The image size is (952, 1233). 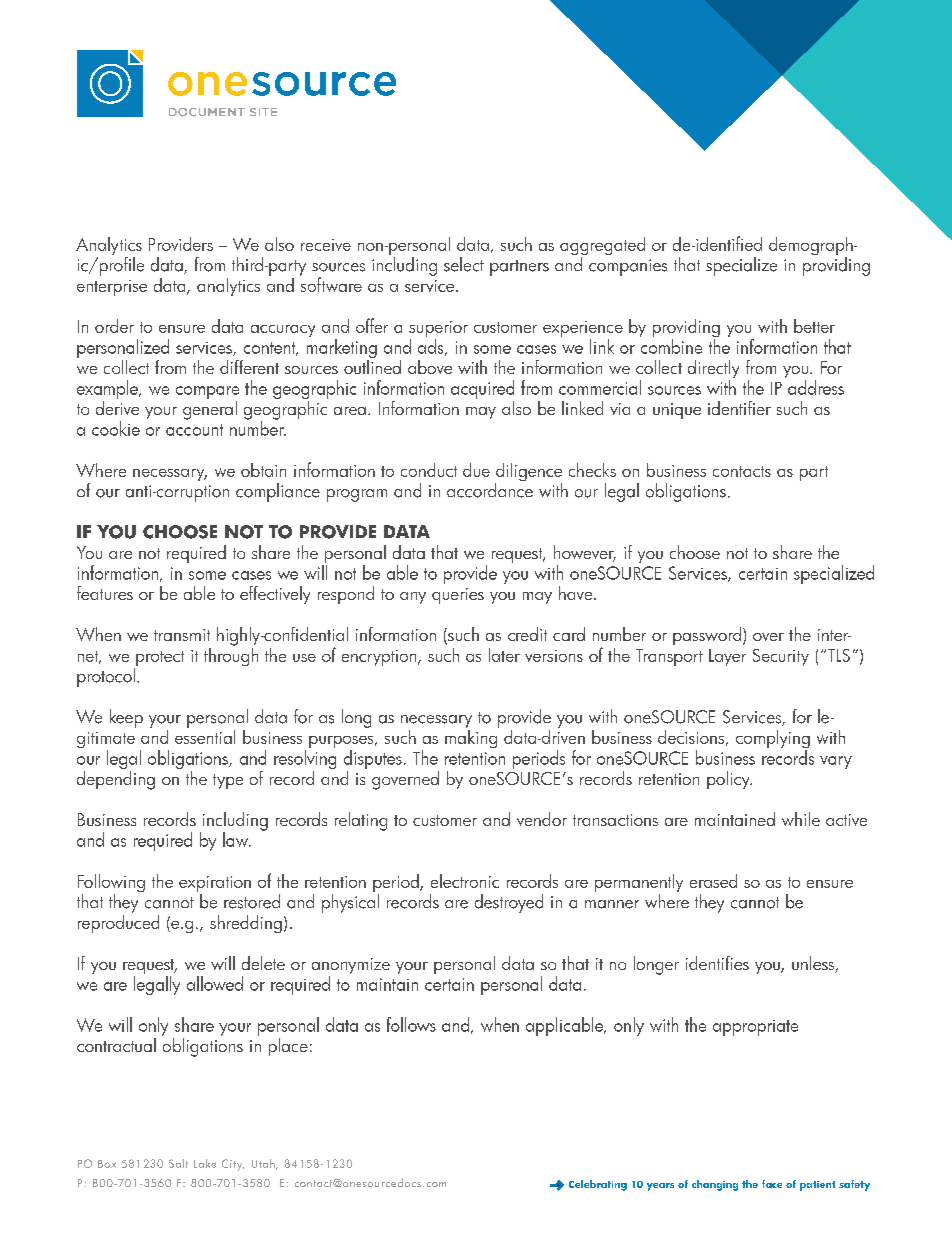 I want to click on Lake, so click(x=205, y=1163).
